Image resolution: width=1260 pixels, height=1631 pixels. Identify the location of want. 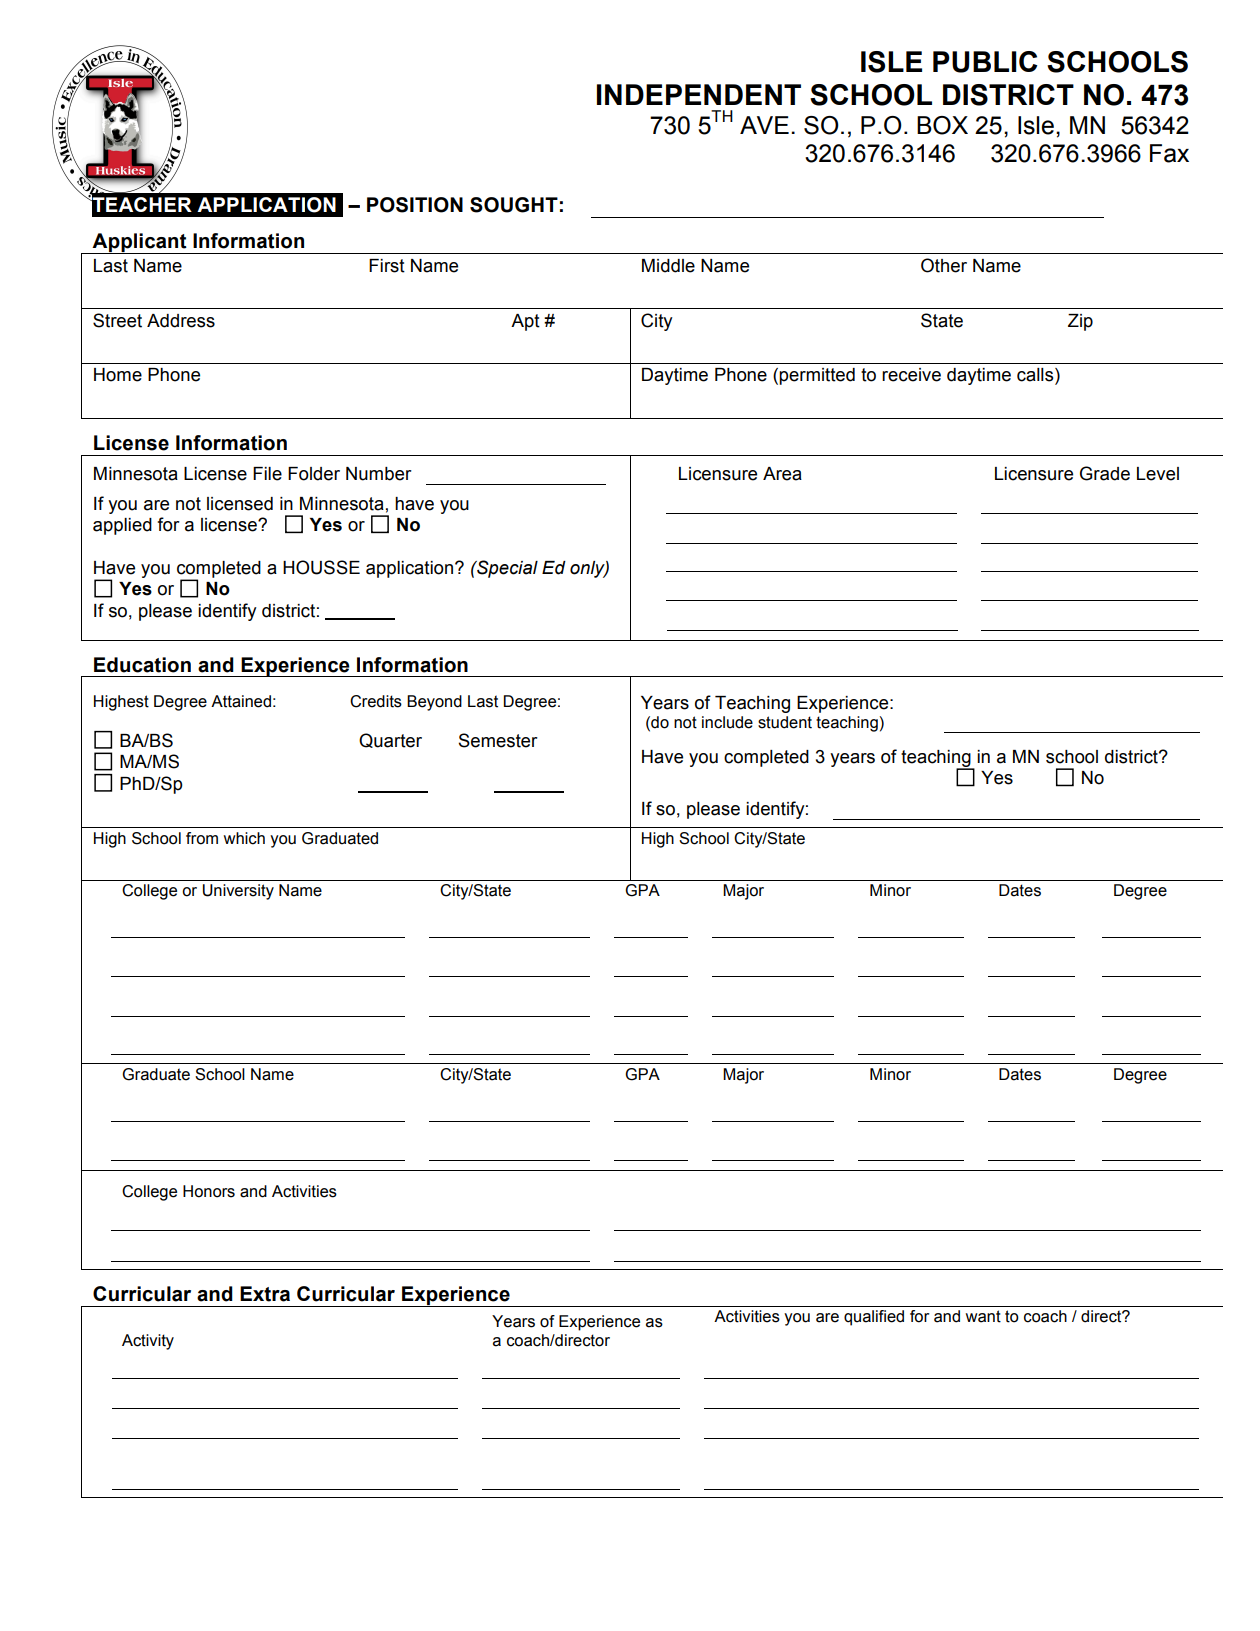
(983, 1316).
